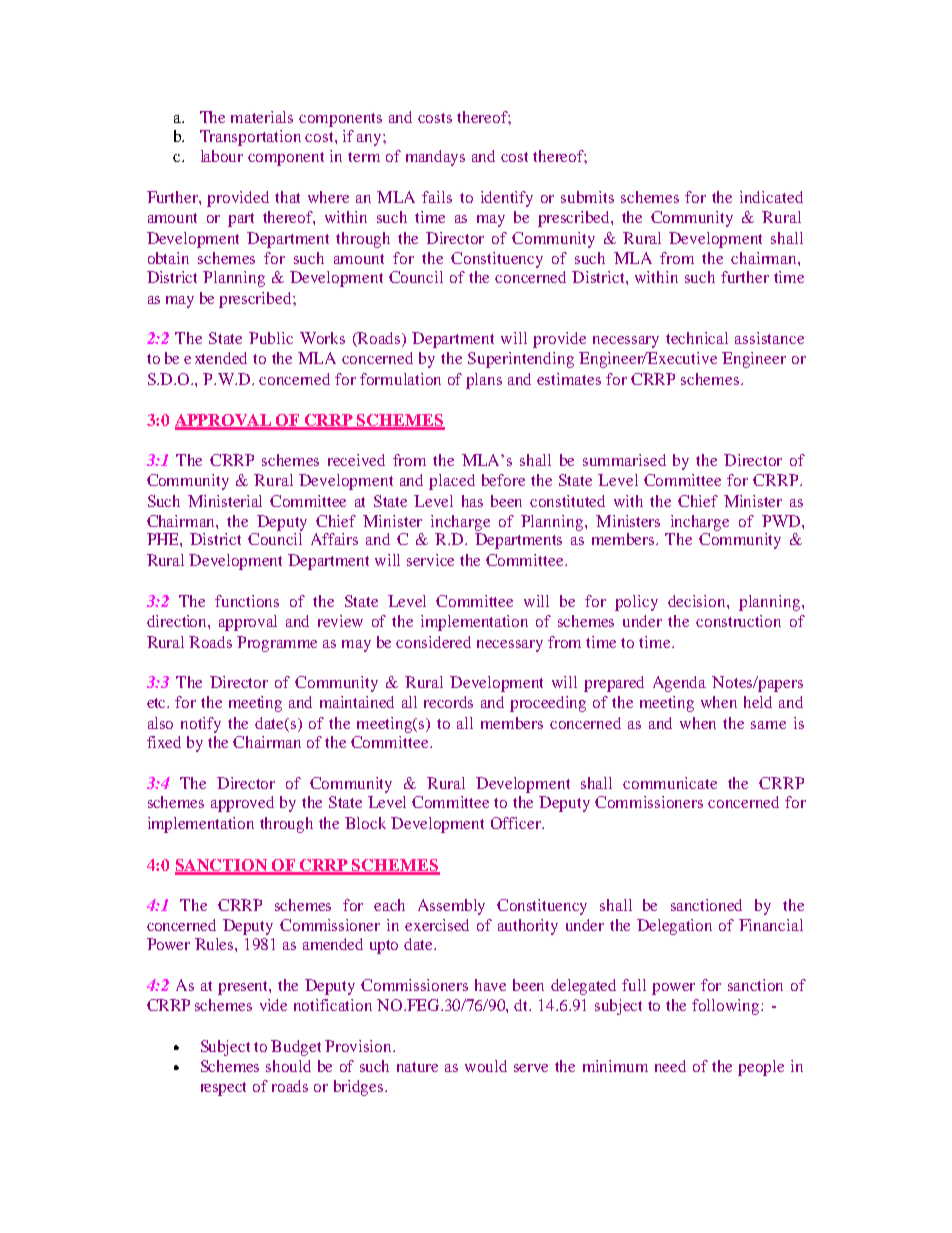  I want to click on labour, so click(222, 156).
